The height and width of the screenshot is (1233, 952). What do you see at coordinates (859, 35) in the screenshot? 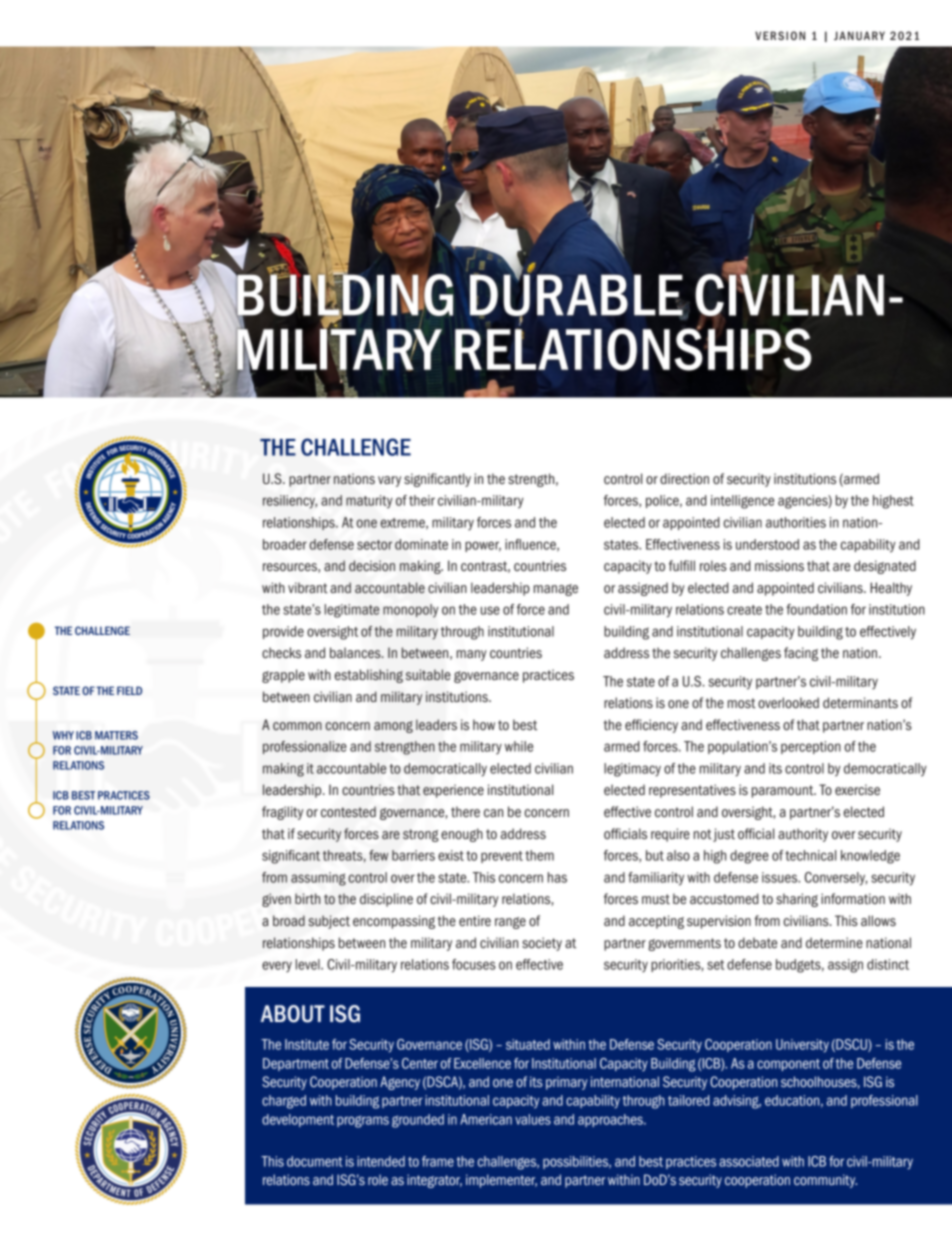
I see `JANUARY` at bounding box center [859, 35].
